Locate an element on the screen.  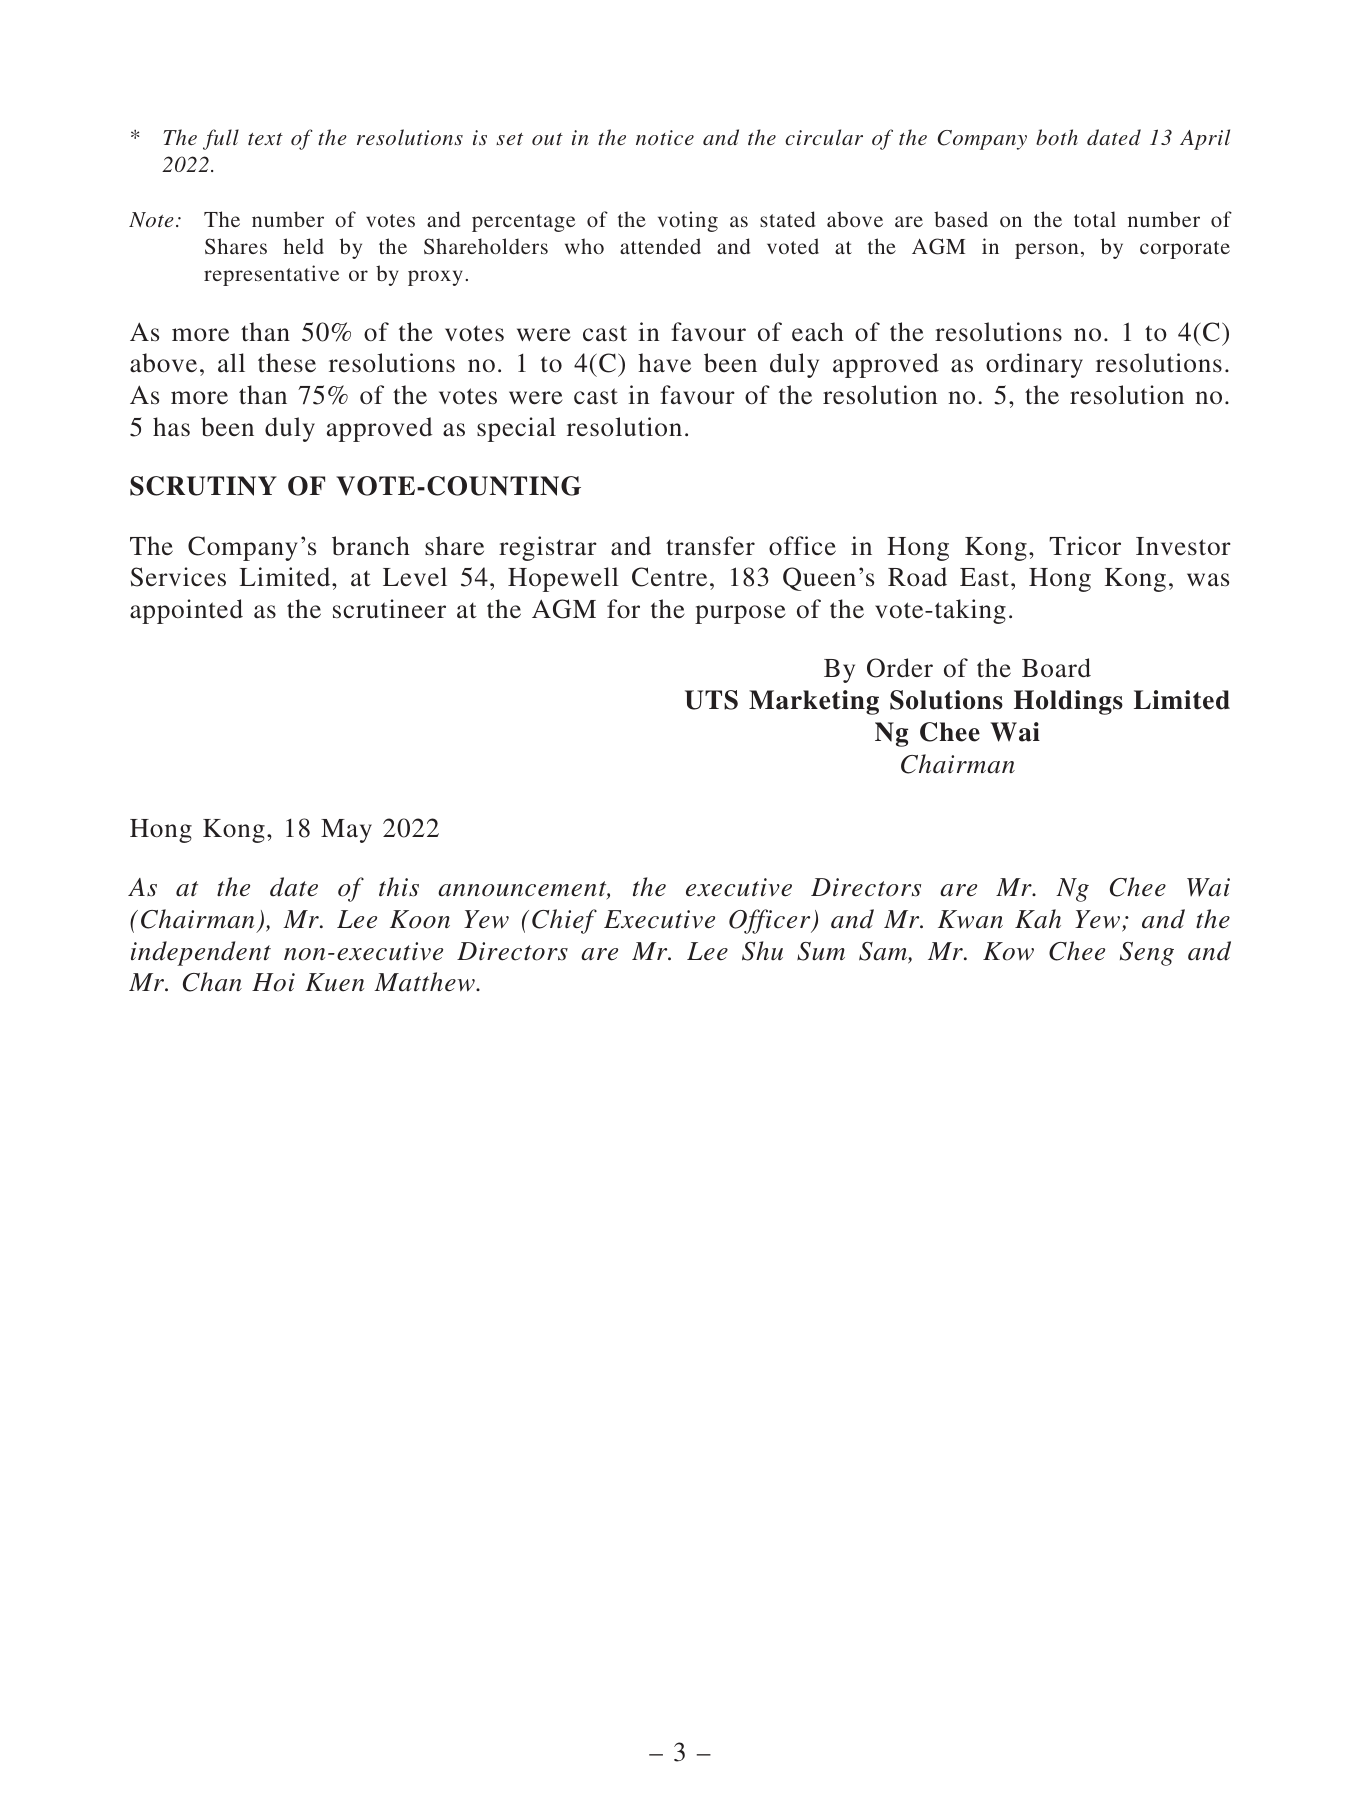
appointed is located at coordinates (186, 611).
